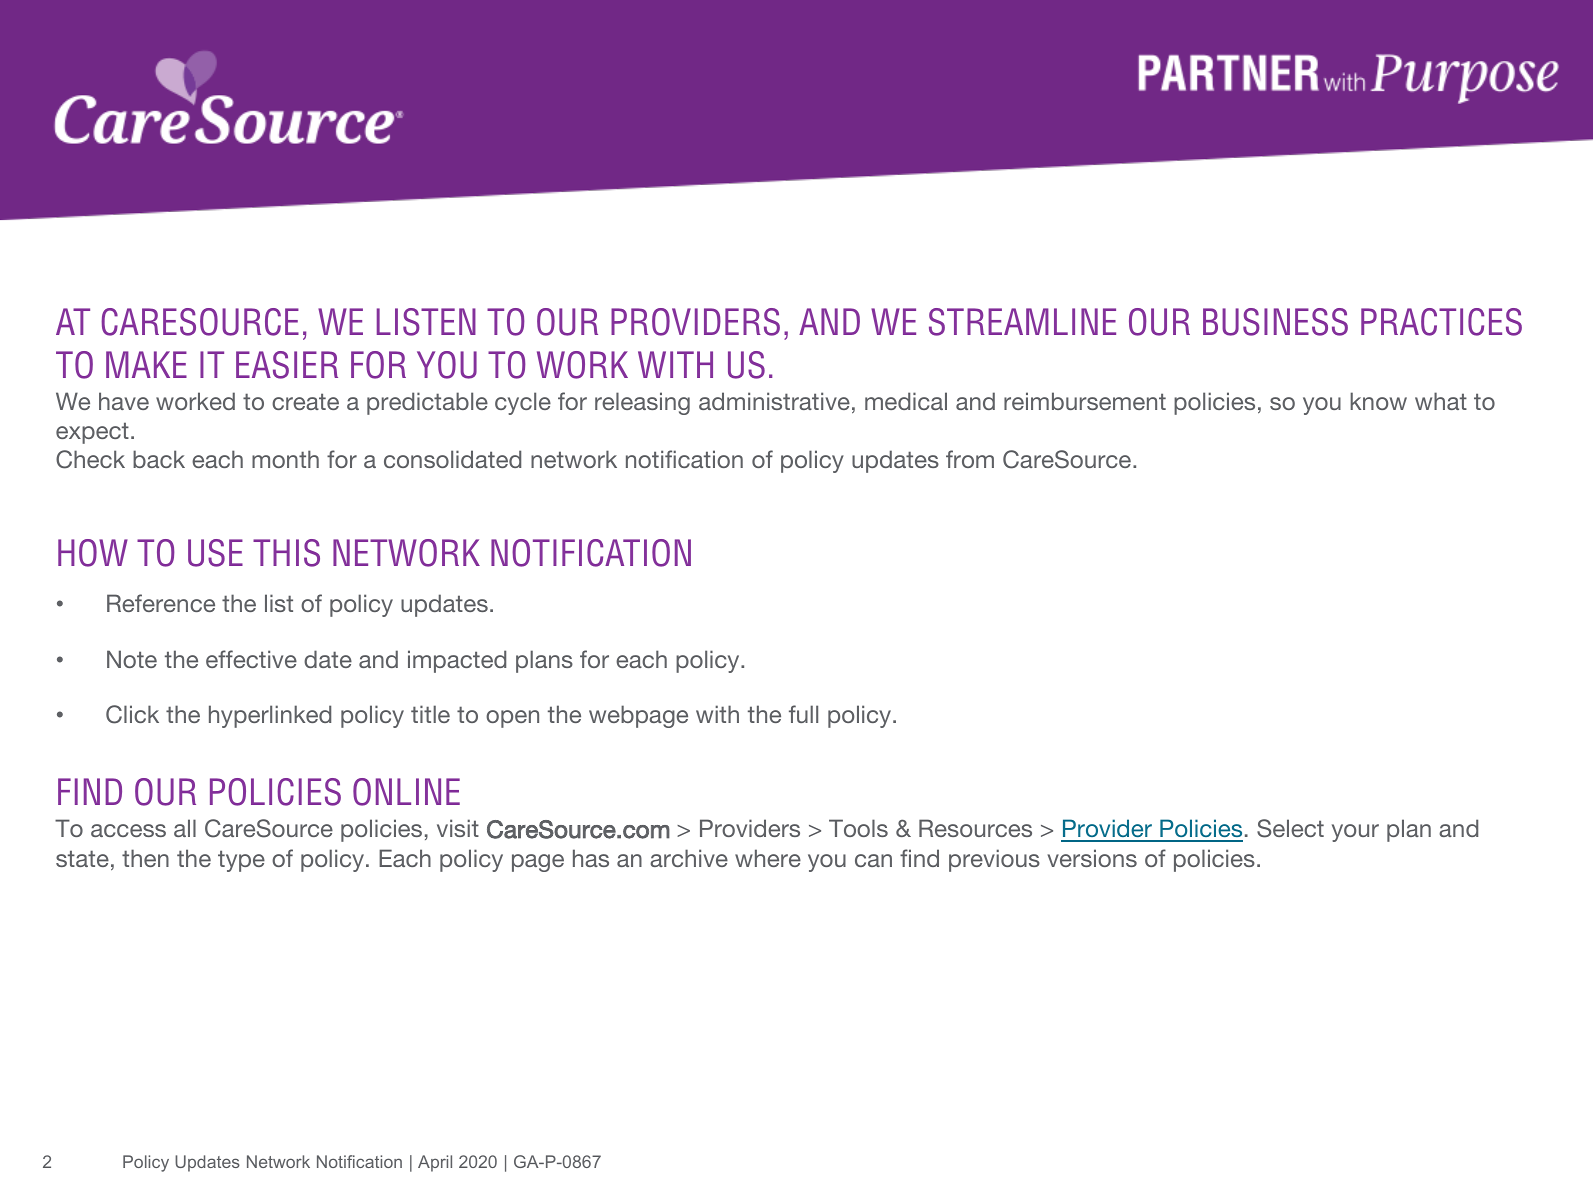 Image resolution: width=1593 pixels, height=1195 pixels. I want to click on BUSINESS, so click(1275, 322).
